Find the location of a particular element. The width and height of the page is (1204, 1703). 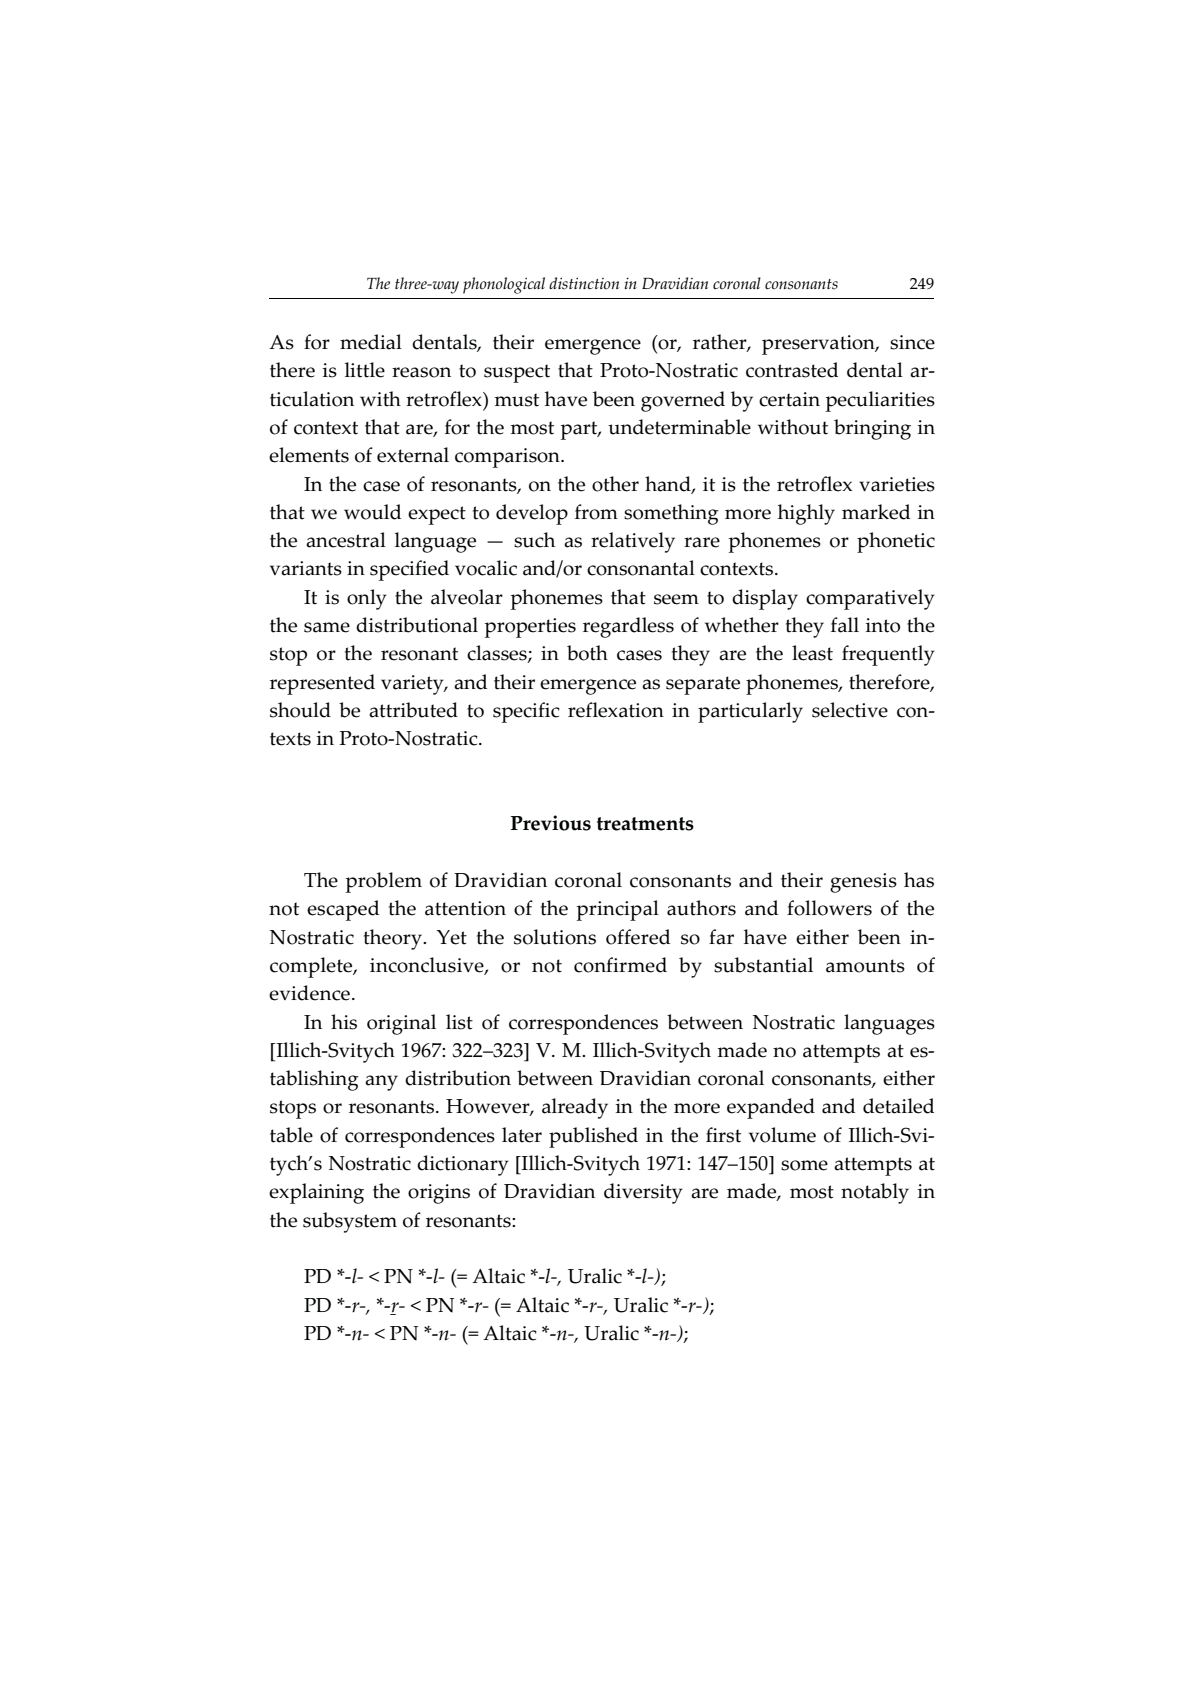

since is located at coordinates (912, 342).
